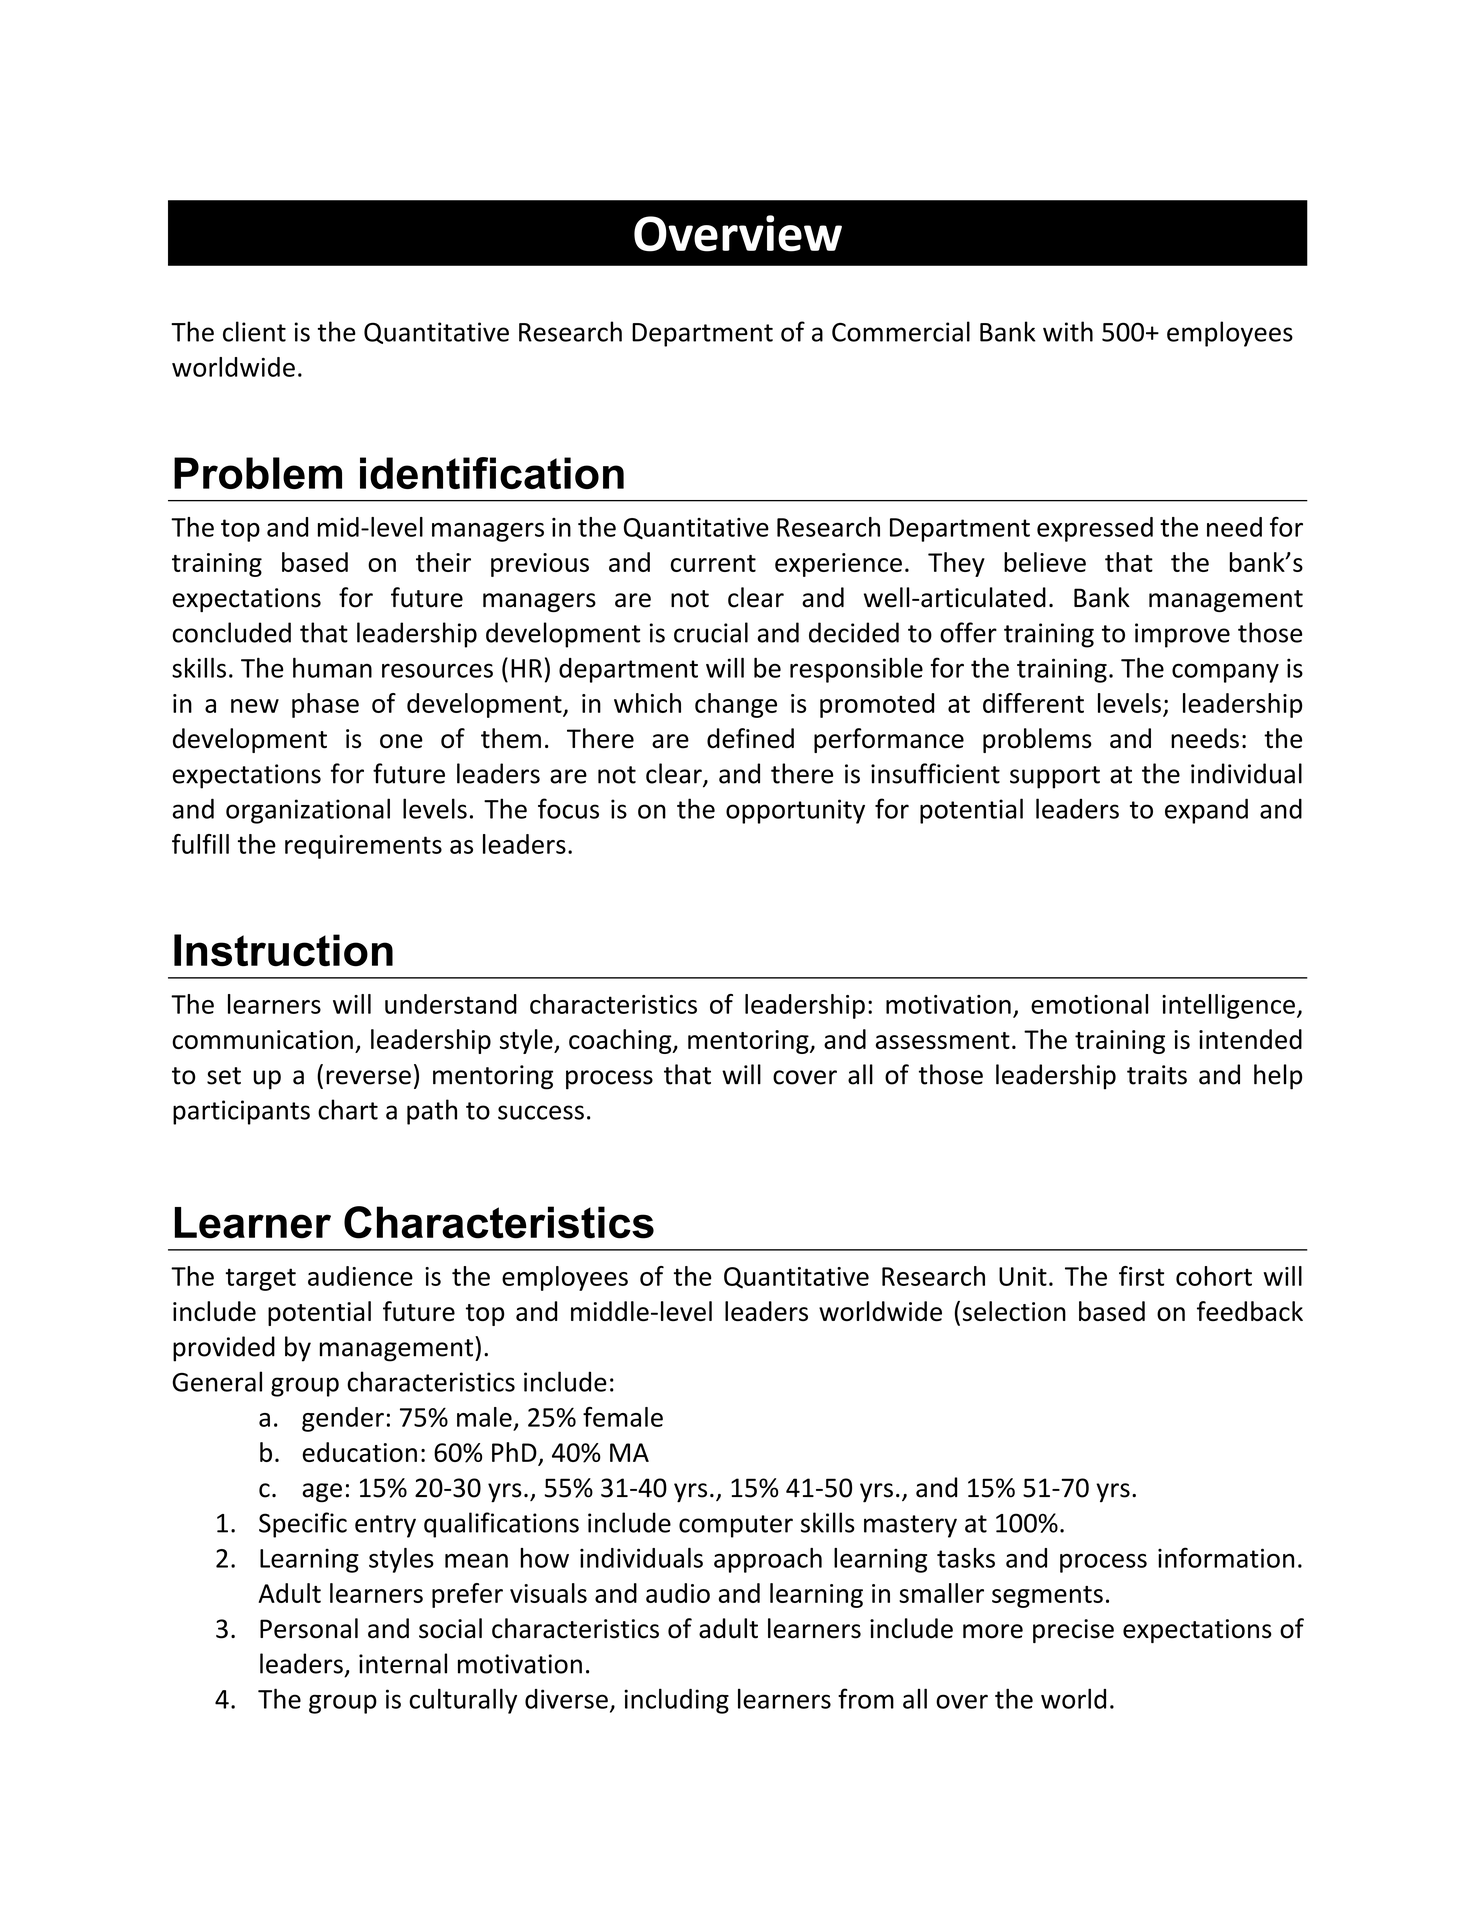 The width and height of the screenshot is (1473, 1906). Describe the element at coordinates (1014, 1311) in the screenshot. I see `selection` at that location.
